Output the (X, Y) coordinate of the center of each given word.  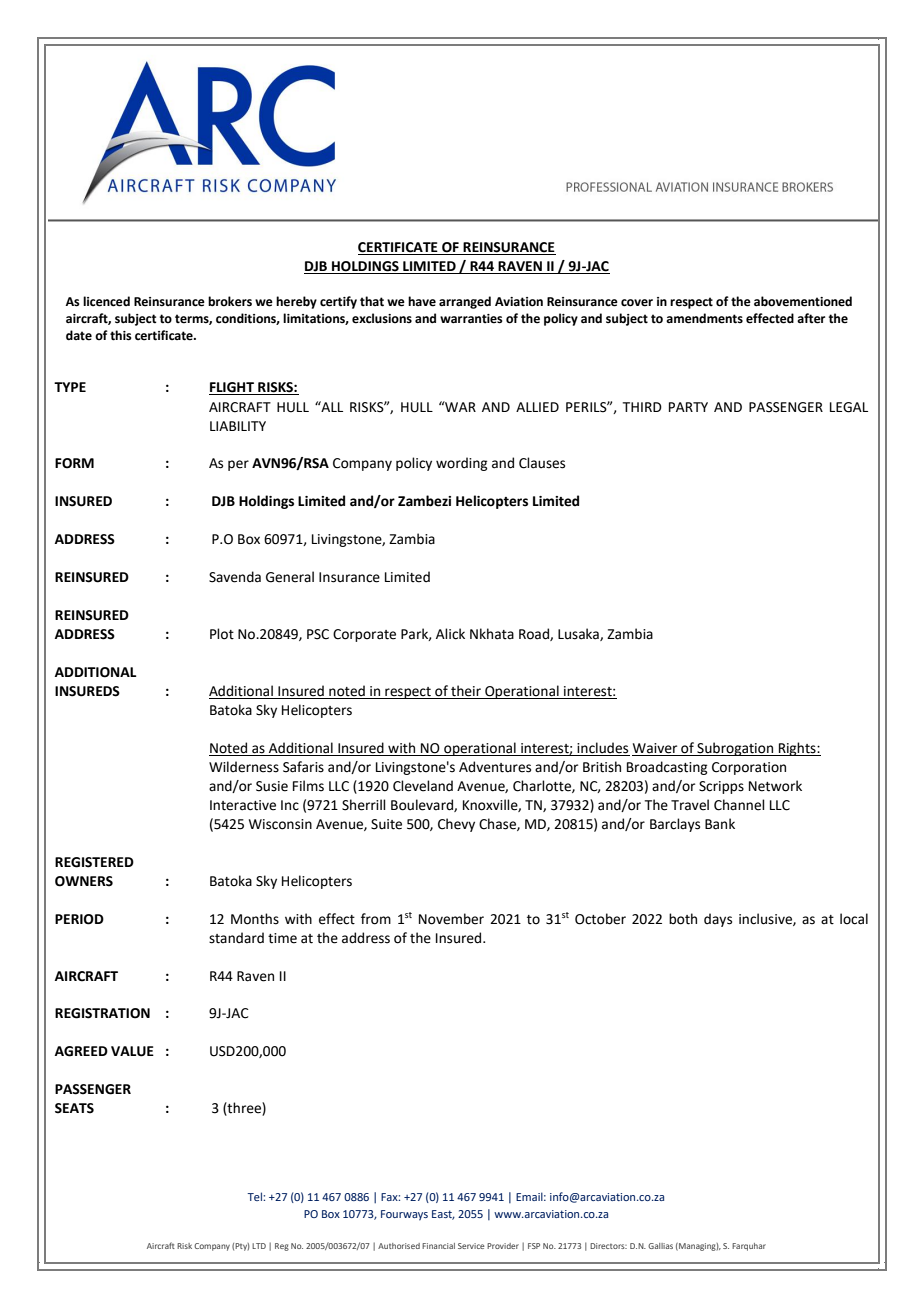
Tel (255, 1196)
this (121, 335)
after (811, 318)
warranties (471, 319)
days (718, 920)
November (451, 919)
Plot (222, 634)
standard (236, 938)
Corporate (364, 635)
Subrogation (735, 749)
